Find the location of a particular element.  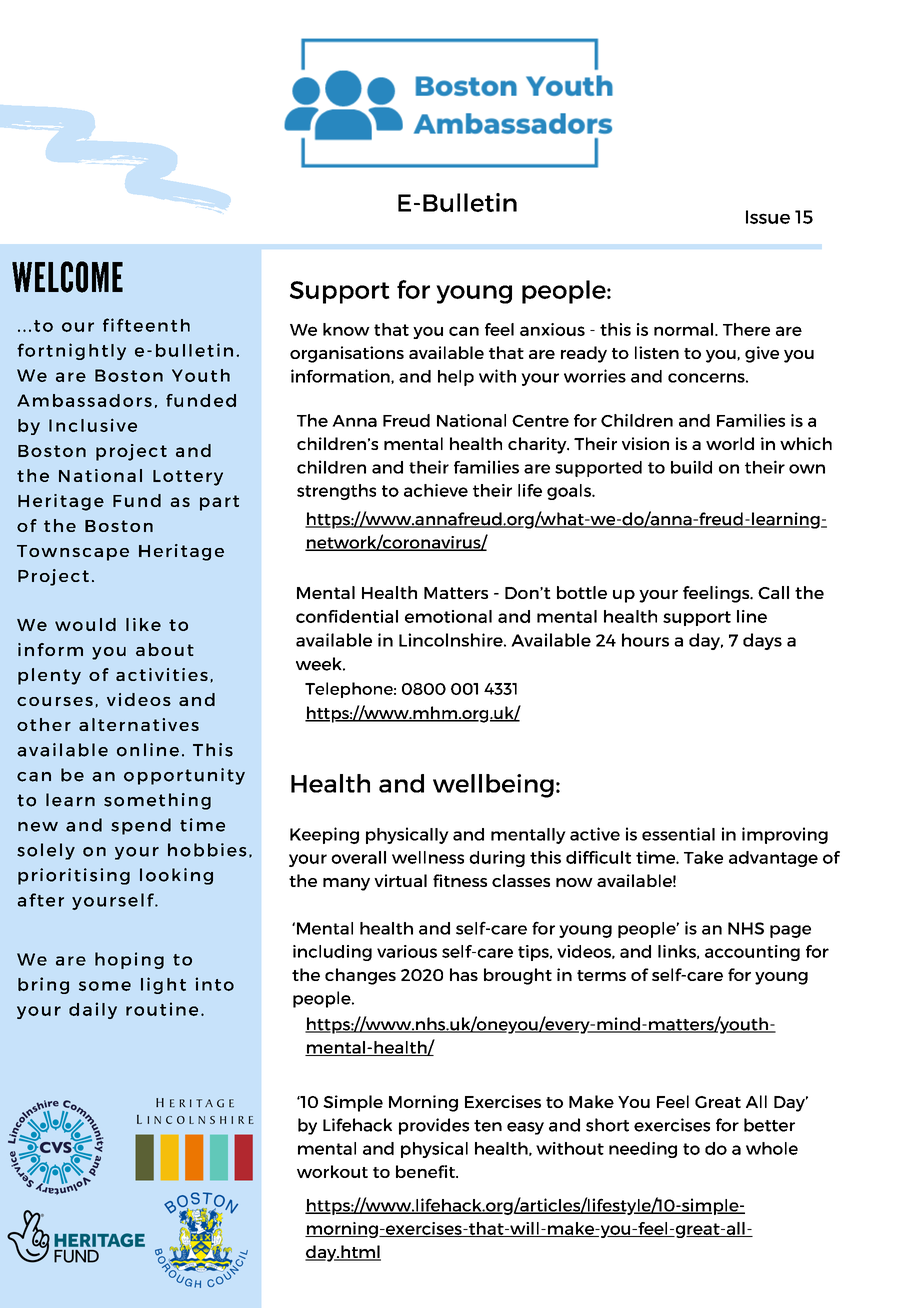

know is located at coordinates (346, 329).
